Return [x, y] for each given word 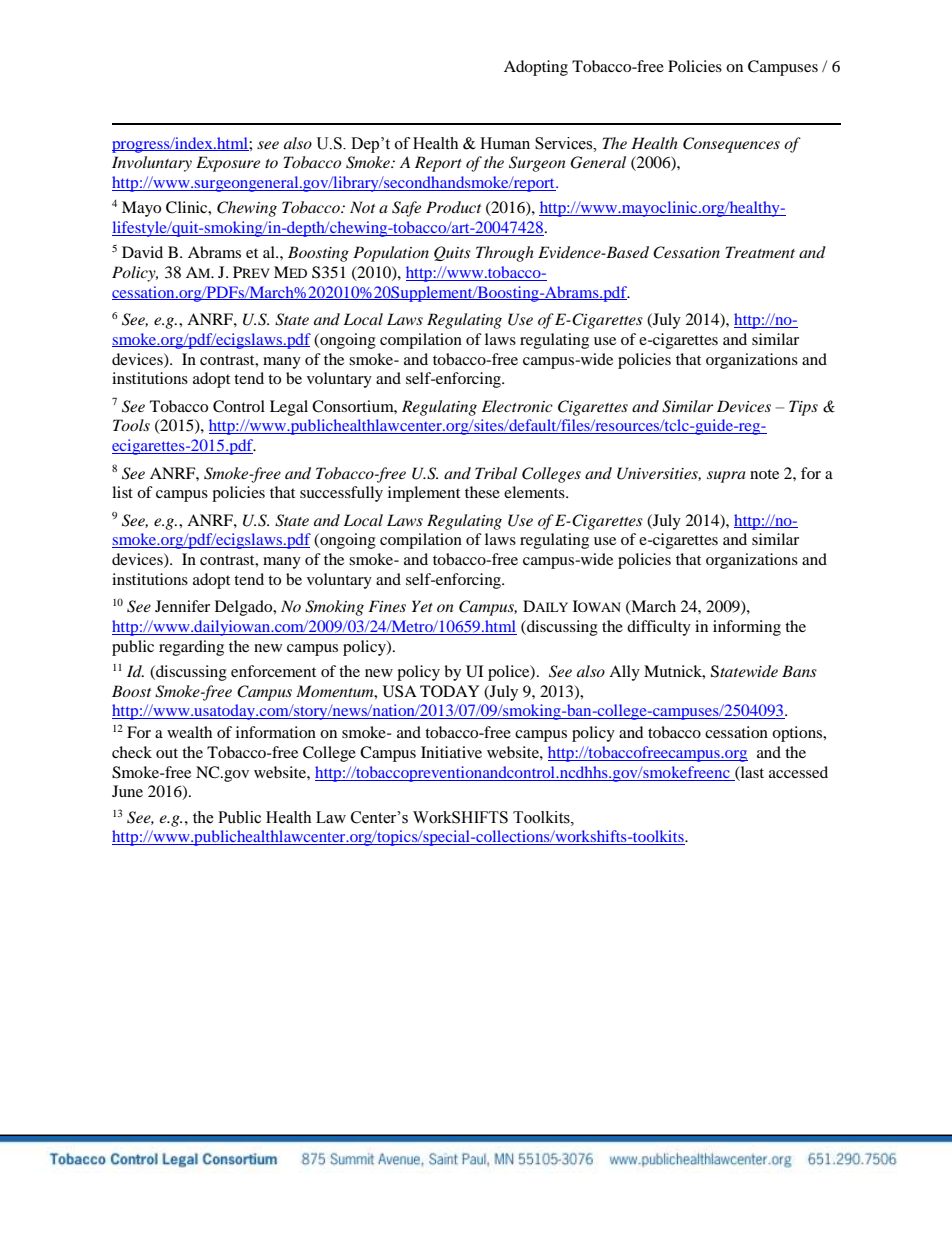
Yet [422, 606]
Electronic [517, 406]
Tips [803, 408]
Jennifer [182, 606]
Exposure [228, 164]
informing [747, 628]
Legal [289, 408]
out [167, 753]
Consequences [731, 145]
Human [505, 143]
